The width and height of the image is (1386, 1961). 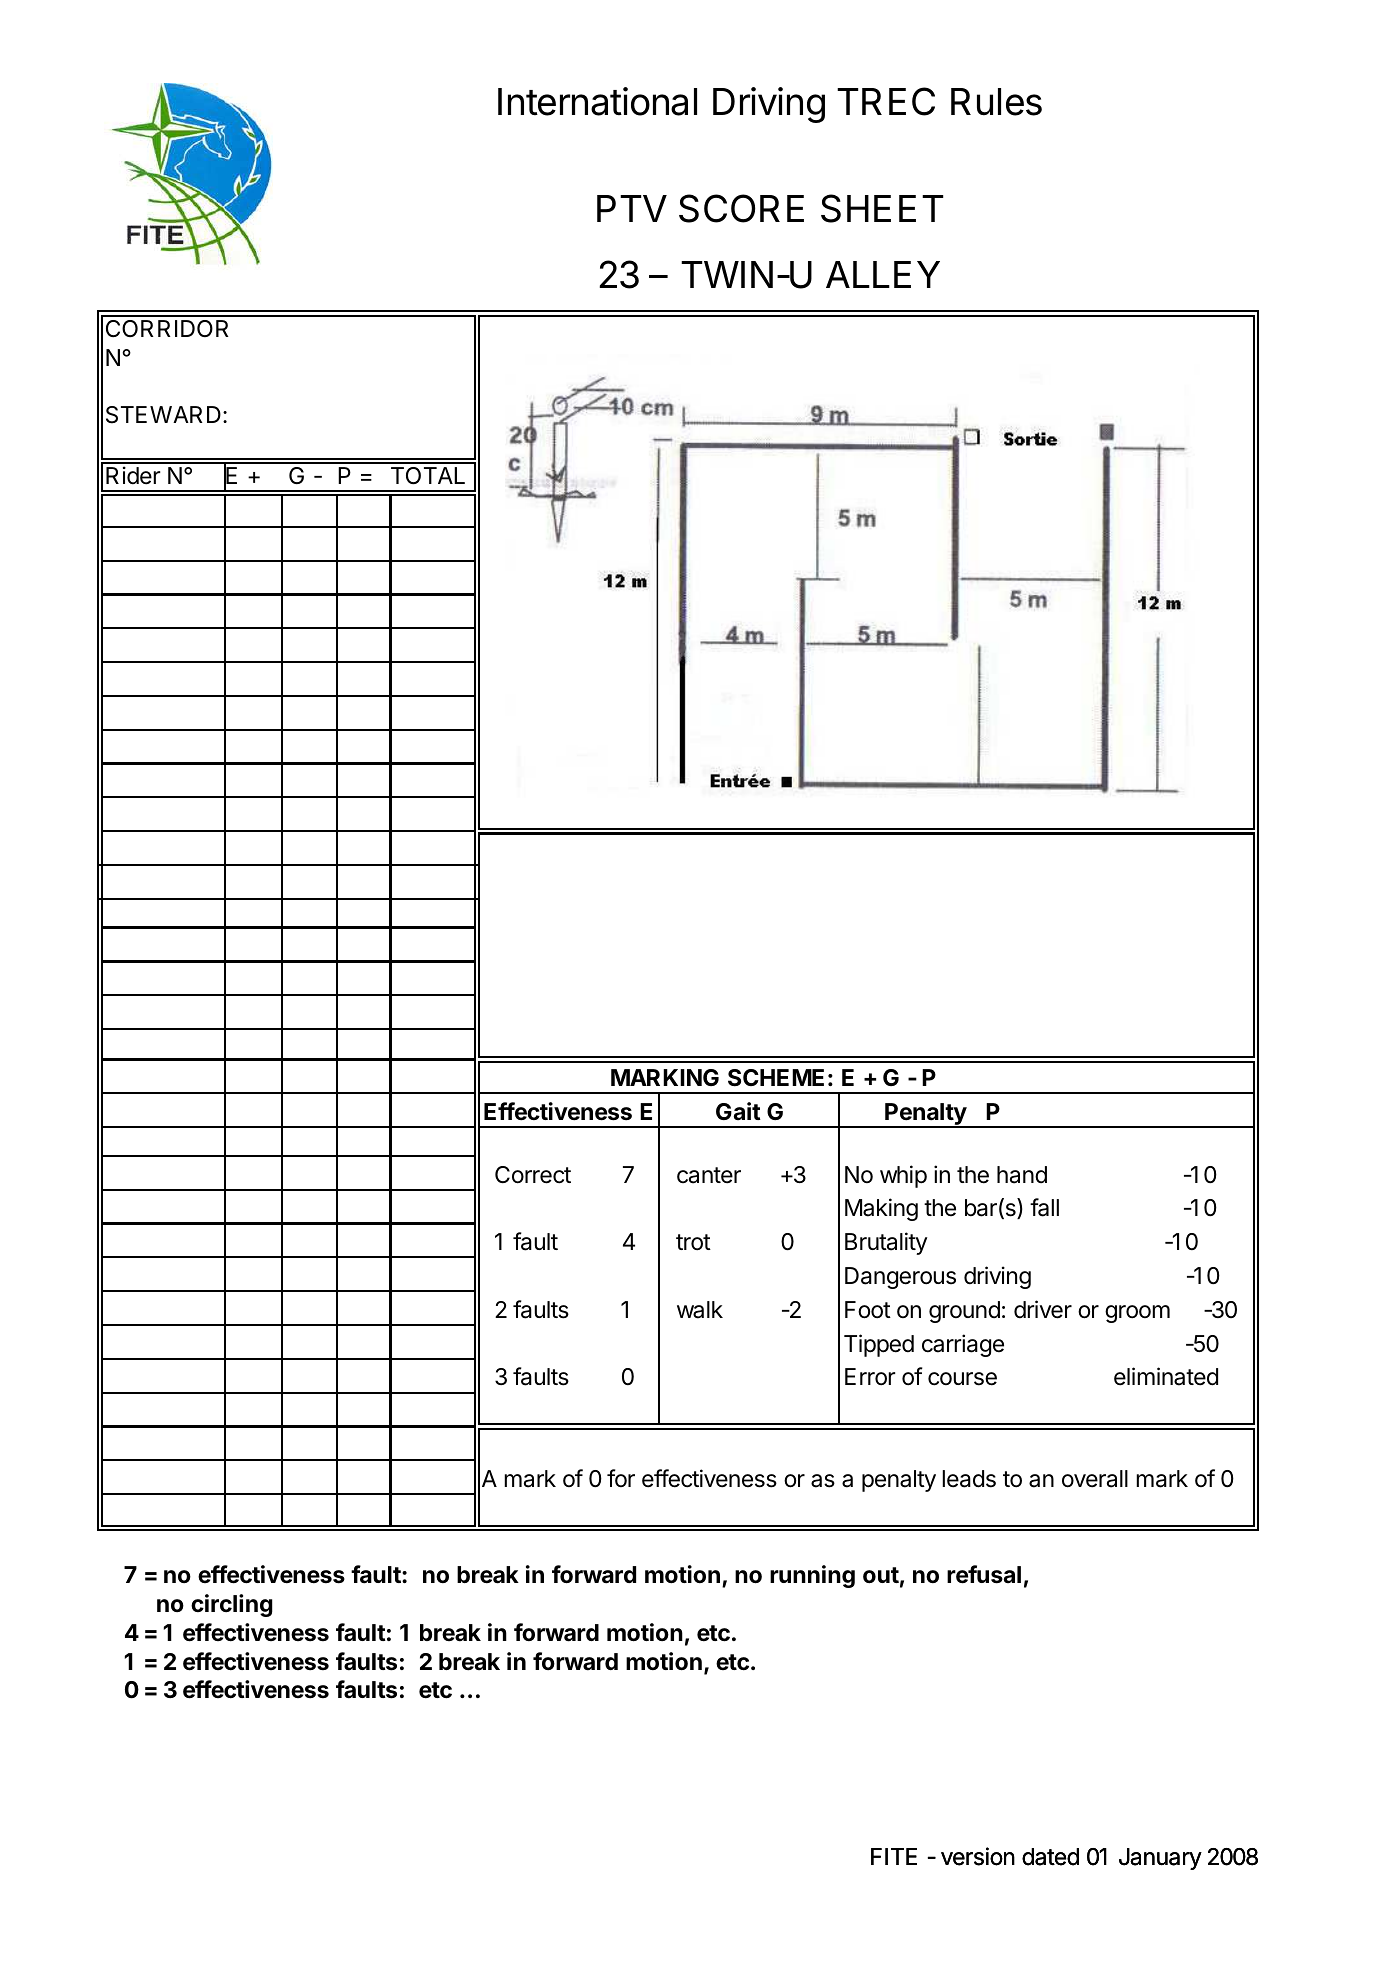 I want to click on ALLEY, so click(x=883, y=274).
